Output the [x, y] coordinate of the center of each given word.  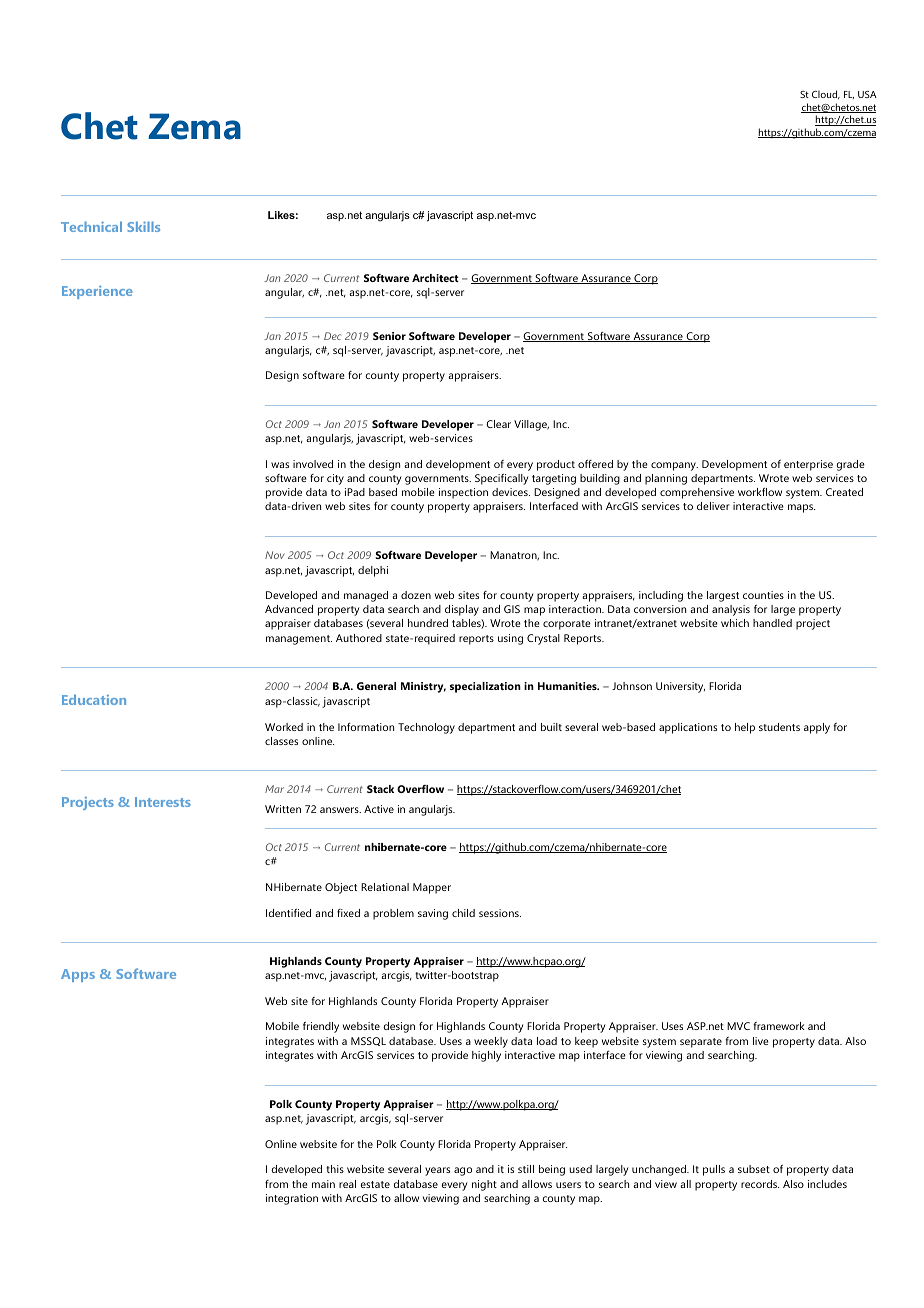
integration [292, 1199]
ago [463, 1171]
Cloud [826, 94]
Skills [143, 226]
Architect [435, 278]
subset [754, 1169]
